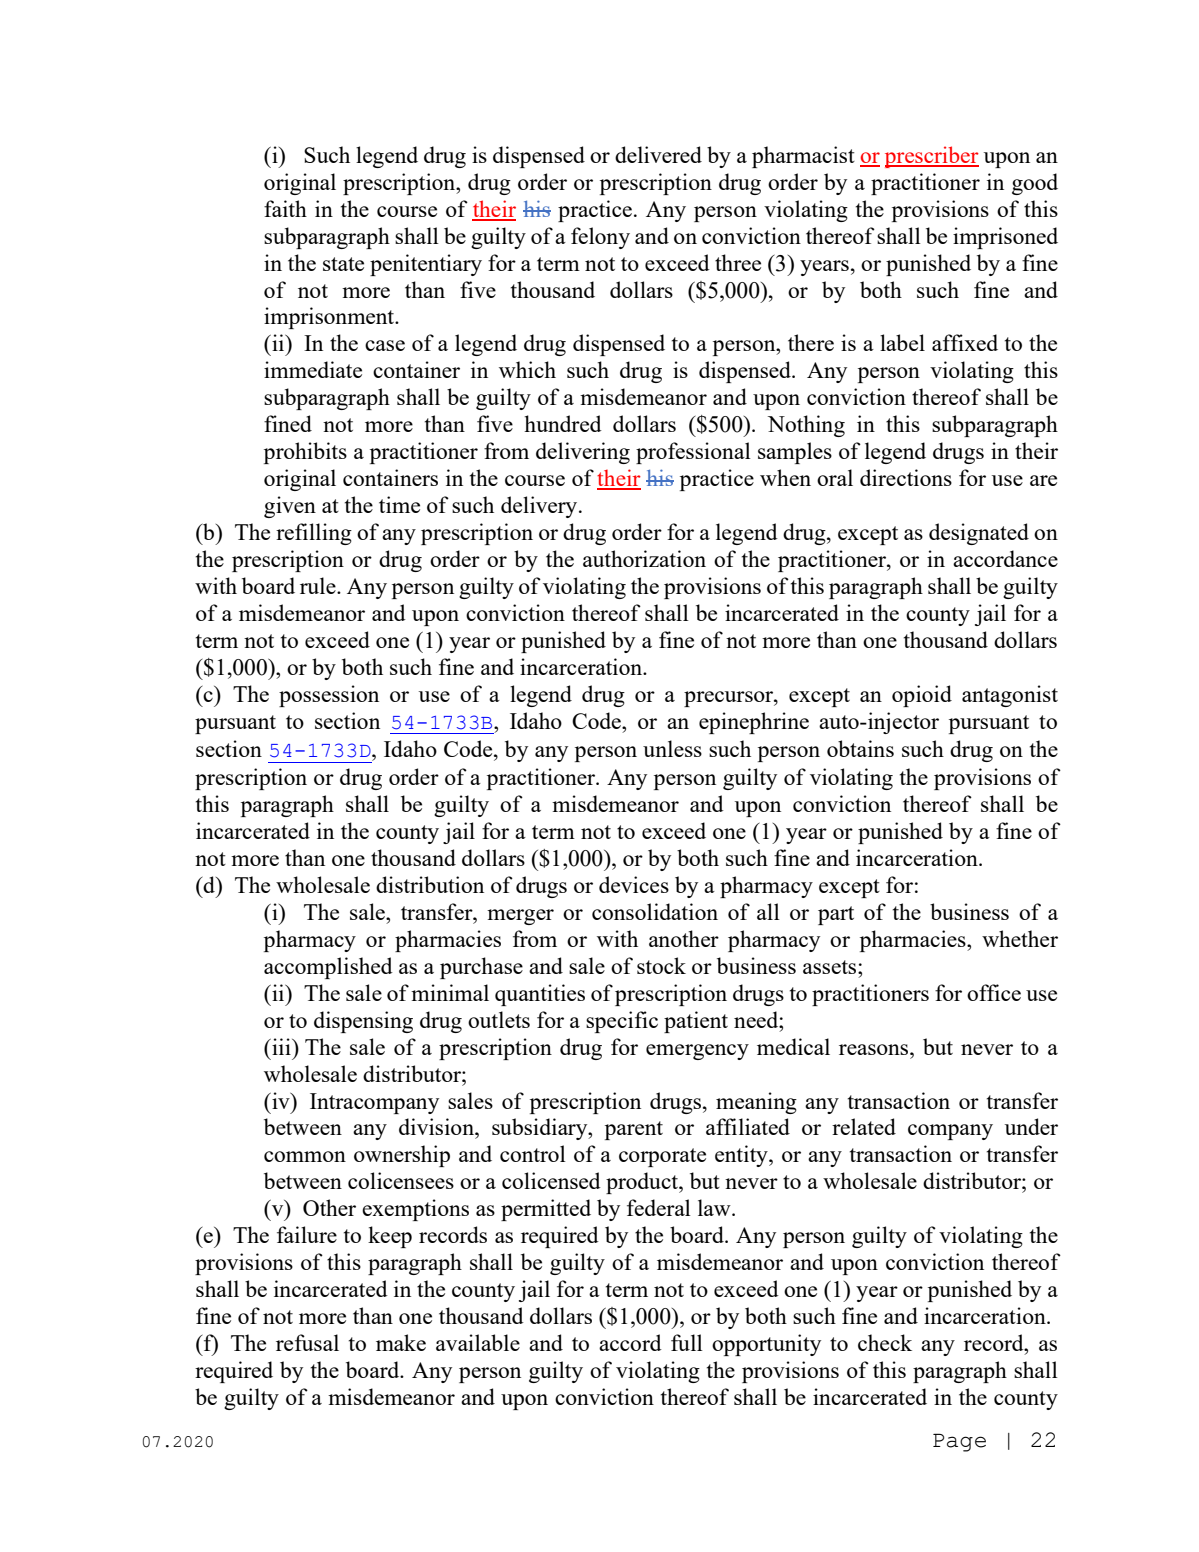 The height and width of the page is (1552, 1199). Describe the element at coordinates (687, 1342) in the page. I see `full` at that location.
